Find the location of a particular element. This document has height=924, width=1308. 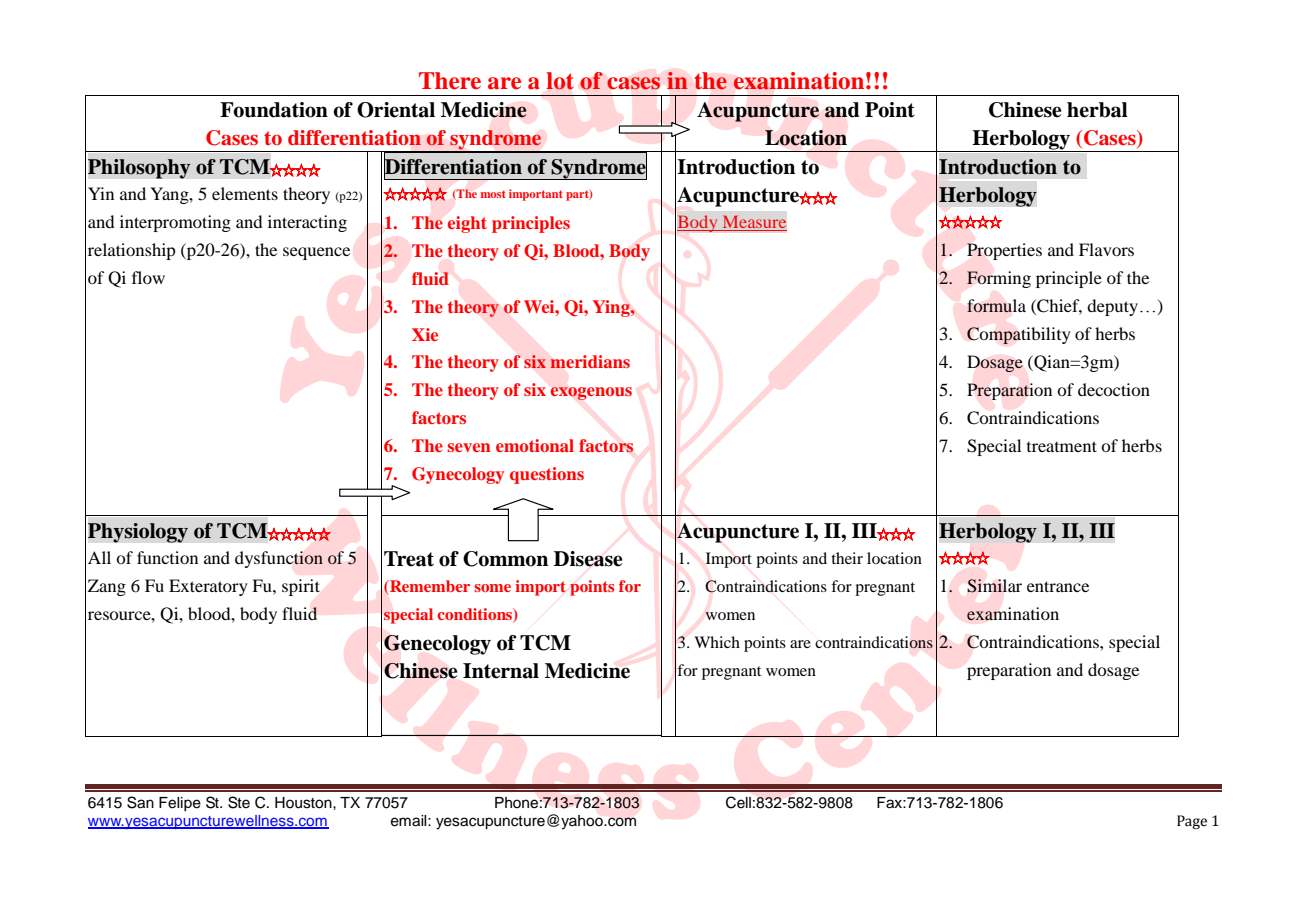

Gynecology is located at coordinates (458, 475).
